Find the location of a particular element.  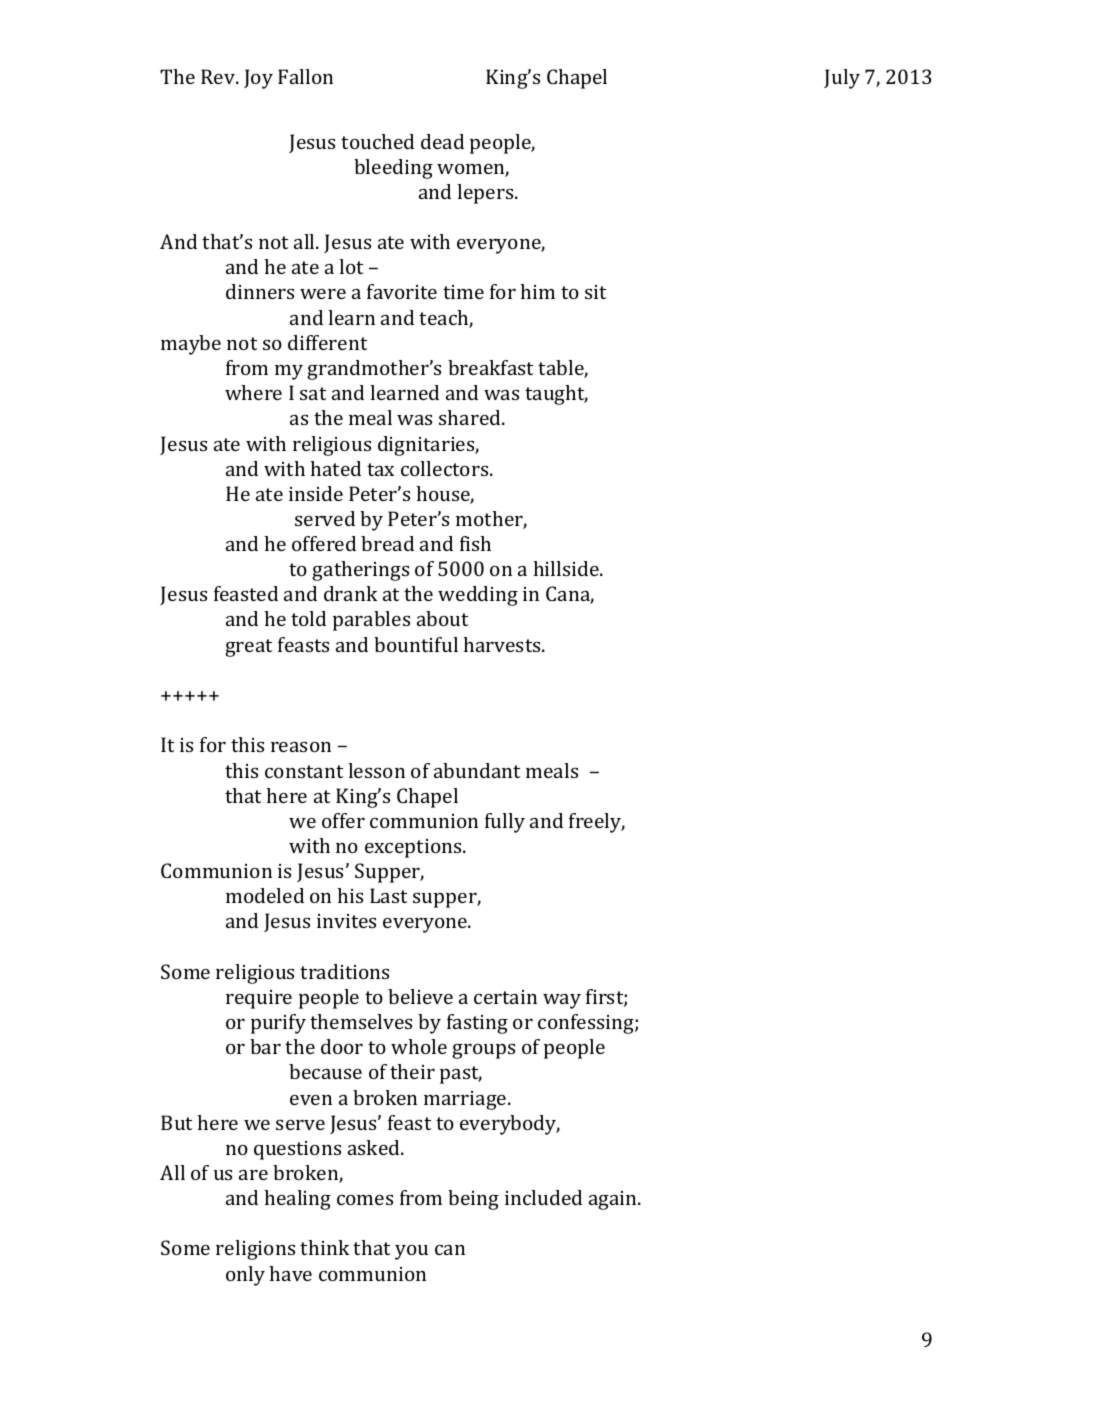

July is located at coordinates (842, 79).
